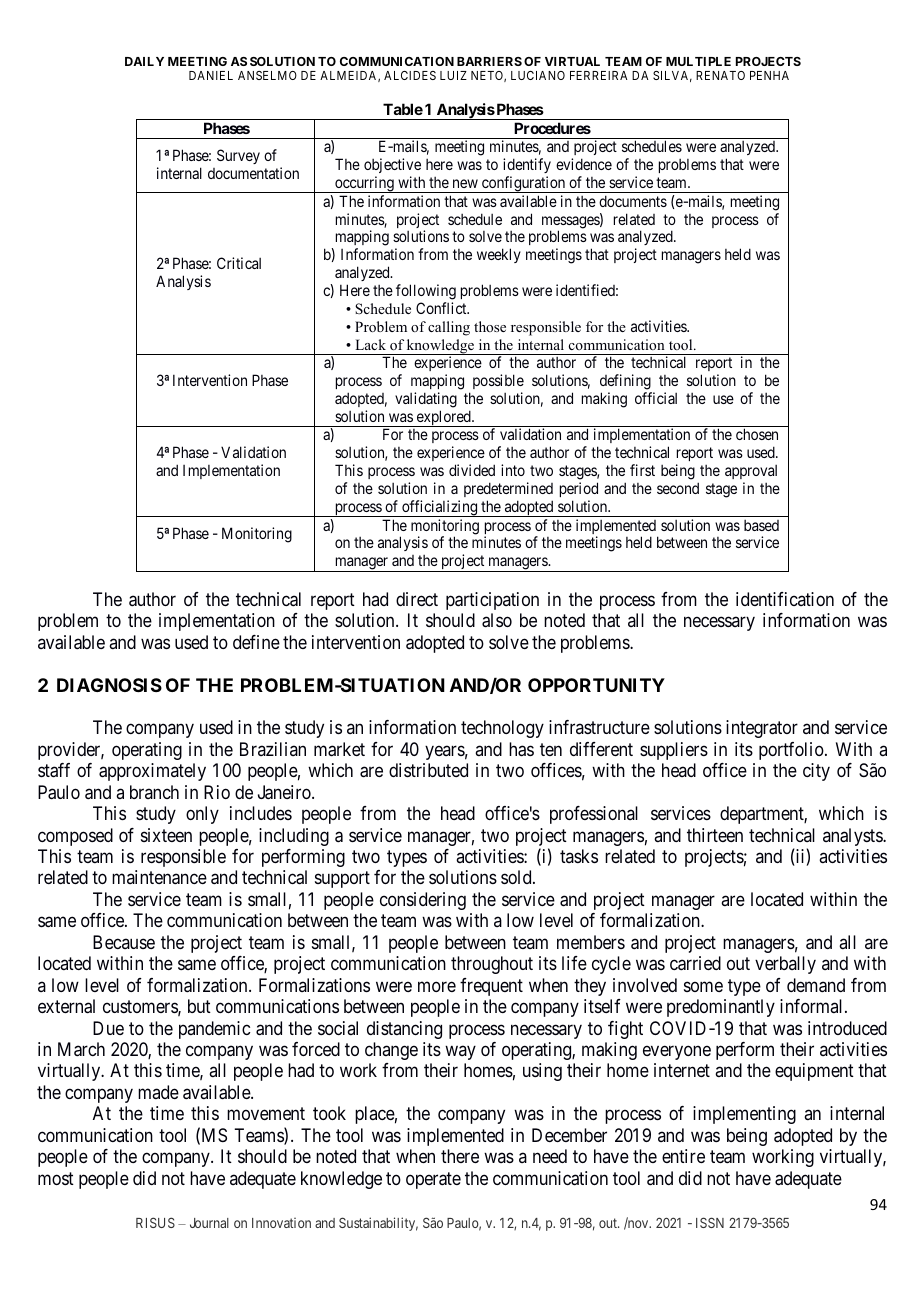 This image has width=924, height=1308. Describe the element at coordinates (751, 474) in the image. I see `approval` at that location.
